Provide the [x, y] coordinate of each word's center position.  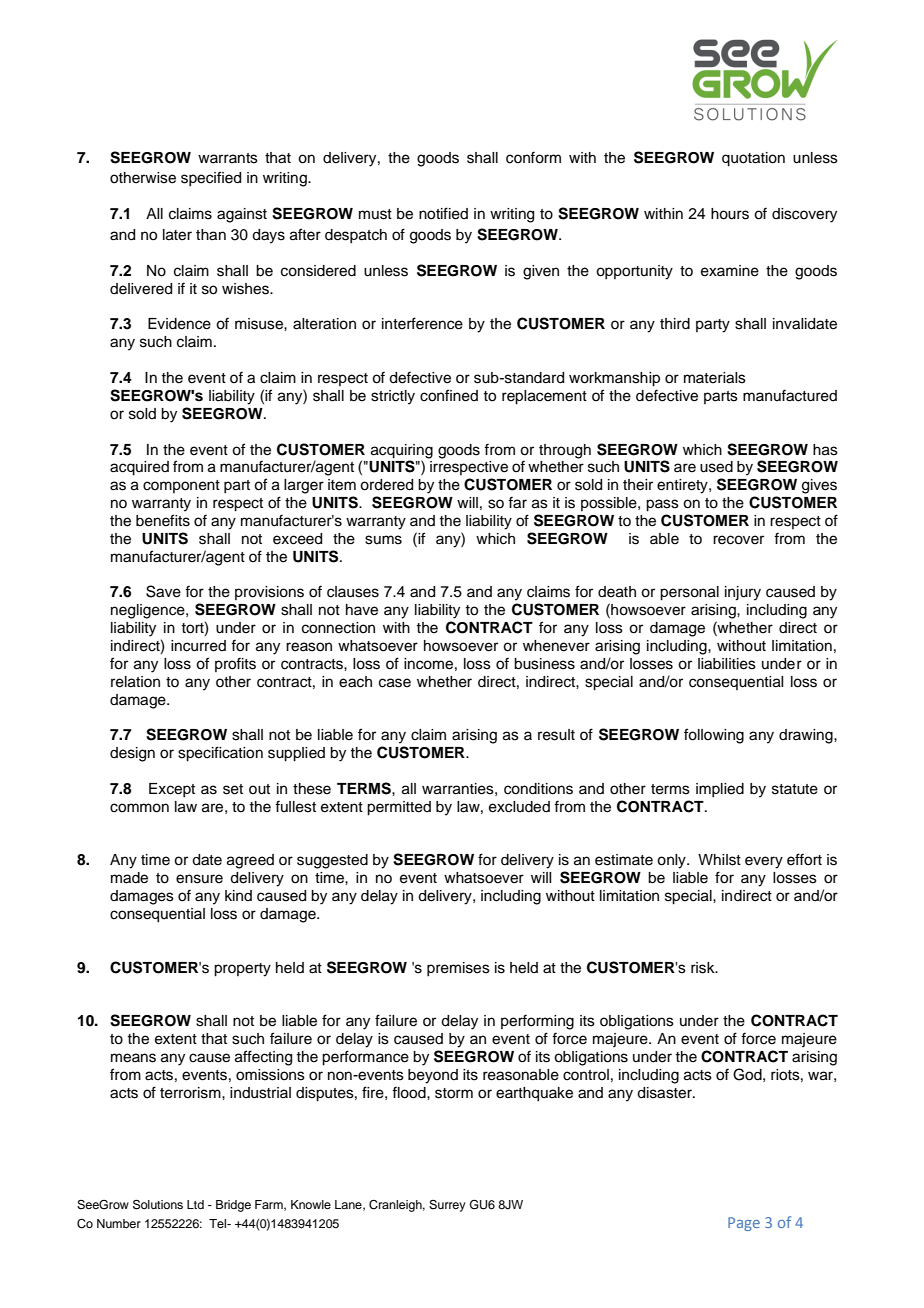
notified [443, 213]
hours [730, 214]
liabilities [727, 664]
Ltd [195, 1204]
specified [211, 178]
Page [744, 1224]
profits [235, 664]
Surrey [447, 1206]
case [395, 683]
